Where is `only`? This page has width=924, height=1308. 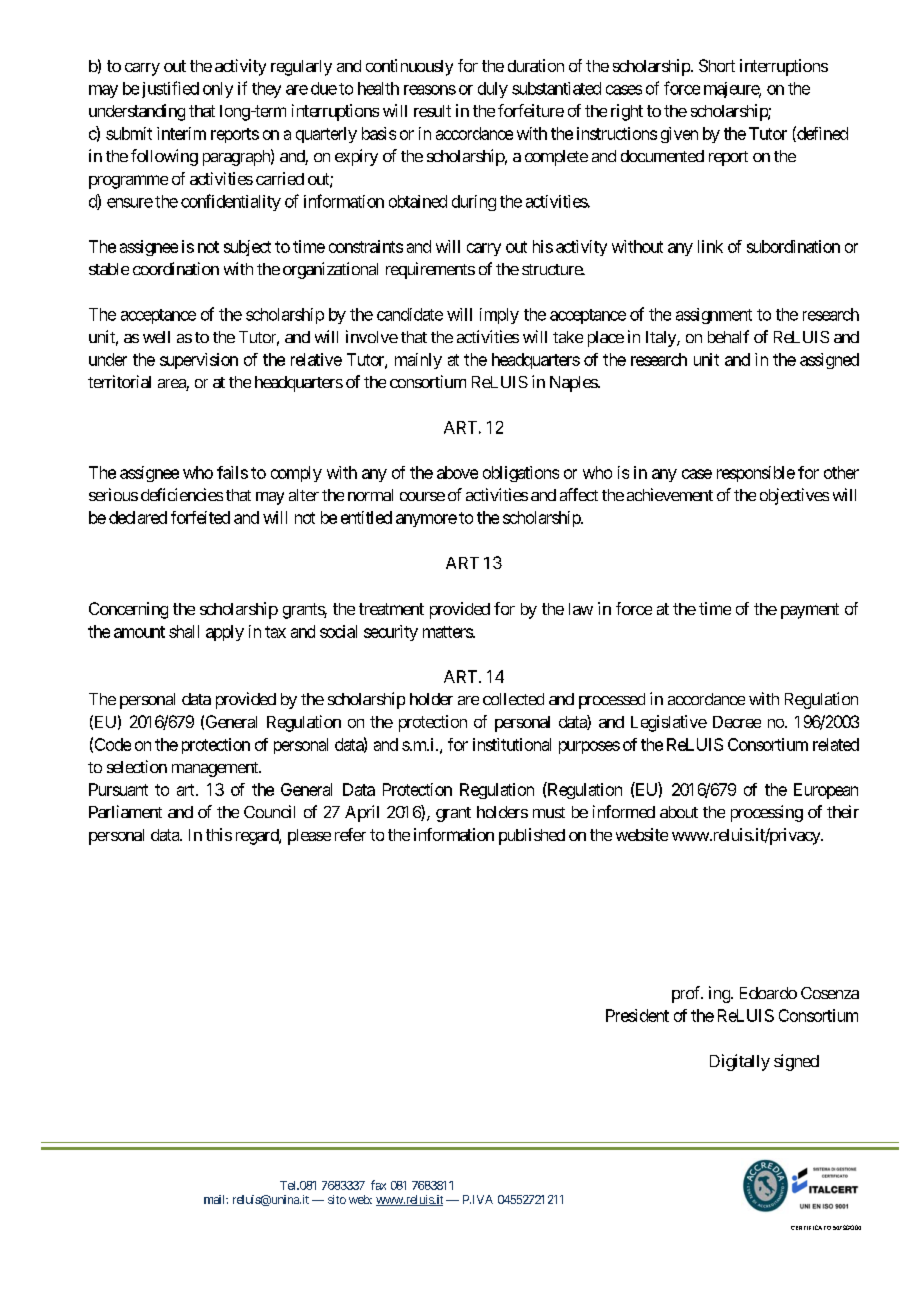 only is located at coordinates (218, 90).
